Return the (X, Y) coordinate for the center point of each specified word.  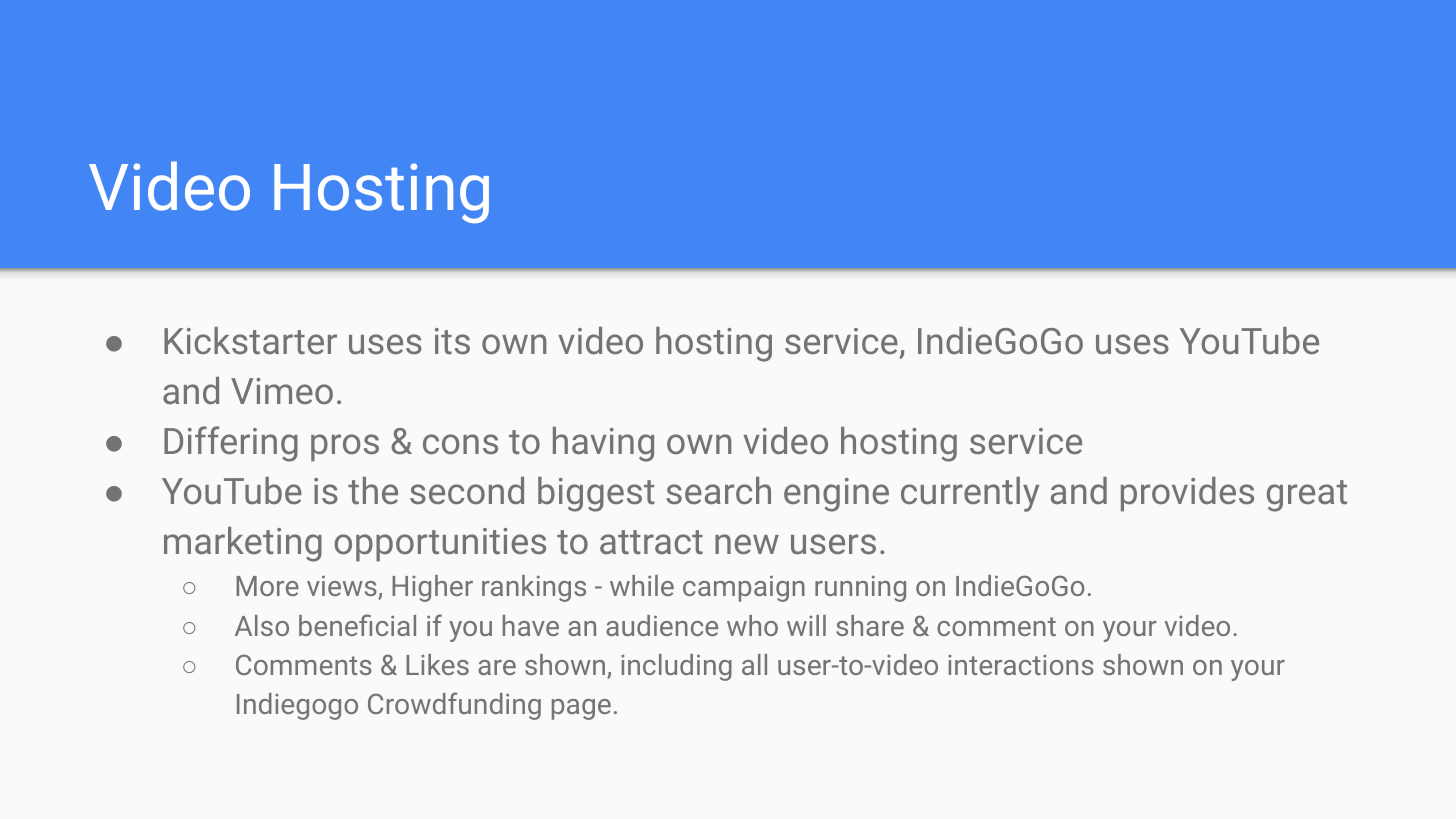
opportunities (440, 545)
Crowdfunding (454, 706)
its (452, 341)
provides (1187, 494)
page (581, 709)
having (603, 444)
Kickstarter (250, 340)
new (747, 544)
